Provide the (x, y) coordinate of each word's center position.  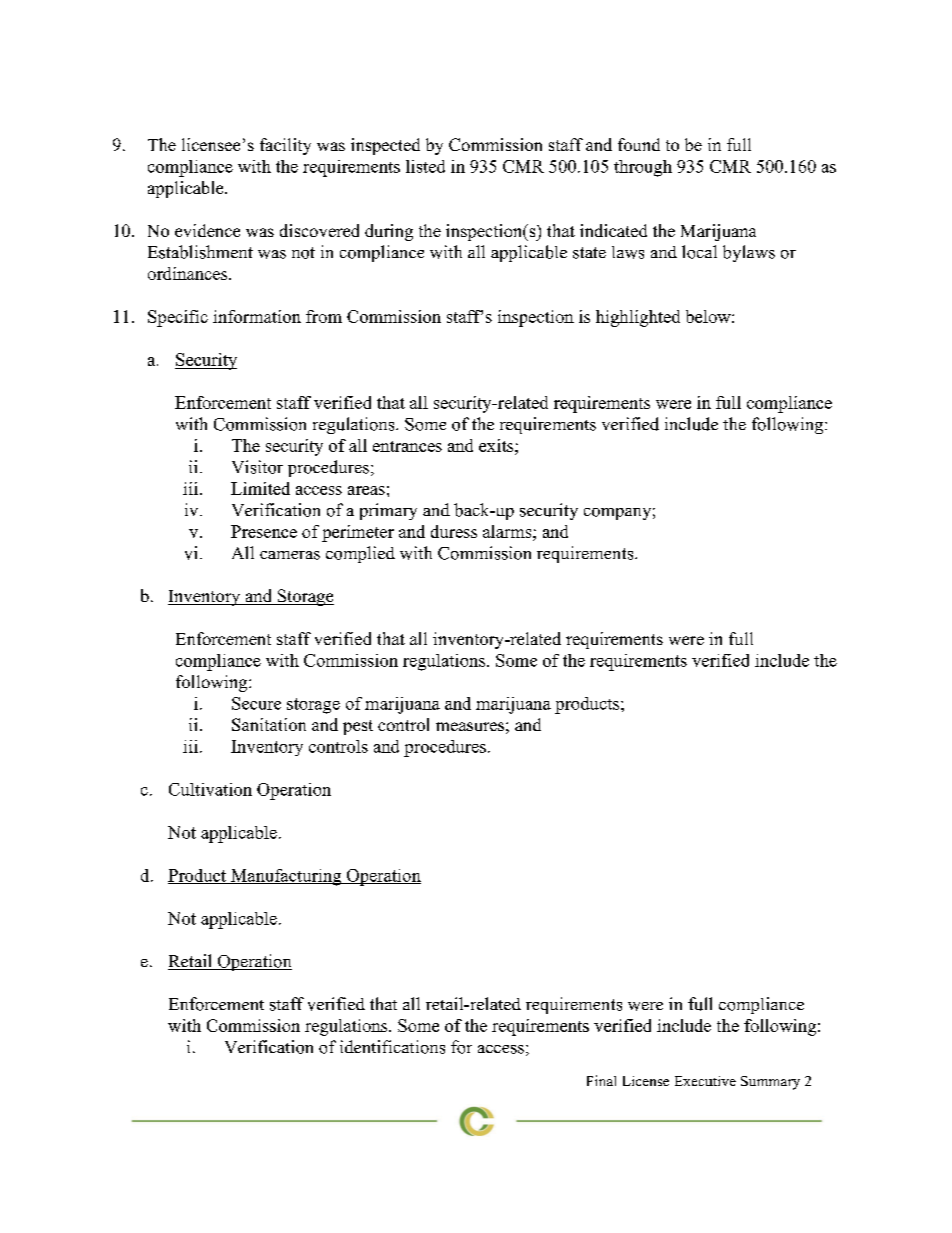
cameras (290, 555)
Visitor (257, 467)
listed (425, 166)
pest (358, 727)
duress (454, 531)
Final (601, 1080)
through (643, 168)
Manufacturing (286, 877)
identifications (392, 1047)
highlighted (638, 318)
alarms (508, 531)
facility (285, 146)
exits (497, 445)
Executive (705, 1081)
